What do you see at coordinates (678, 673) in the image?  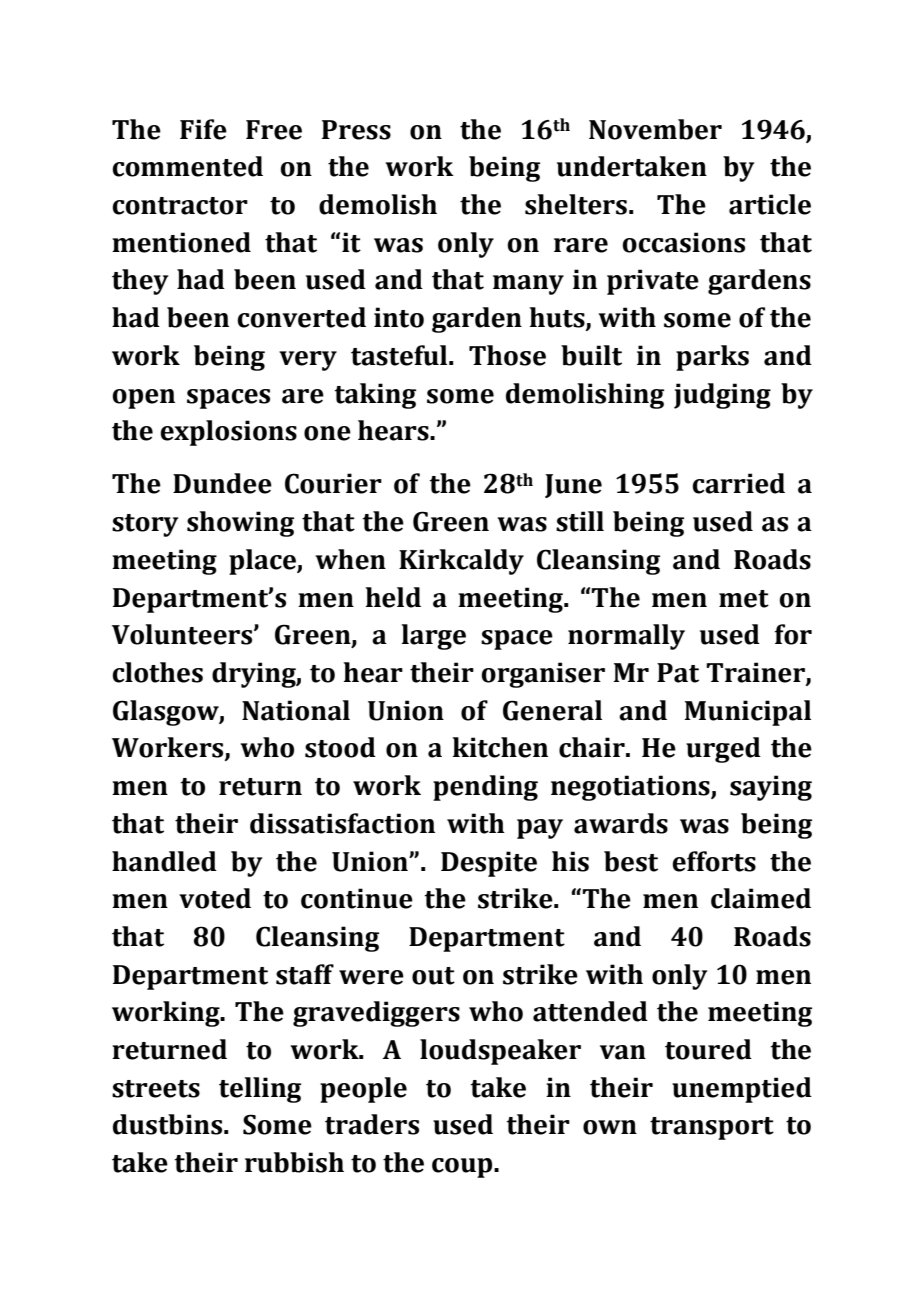 I see `Pat` at bounding box center [678, 673].
